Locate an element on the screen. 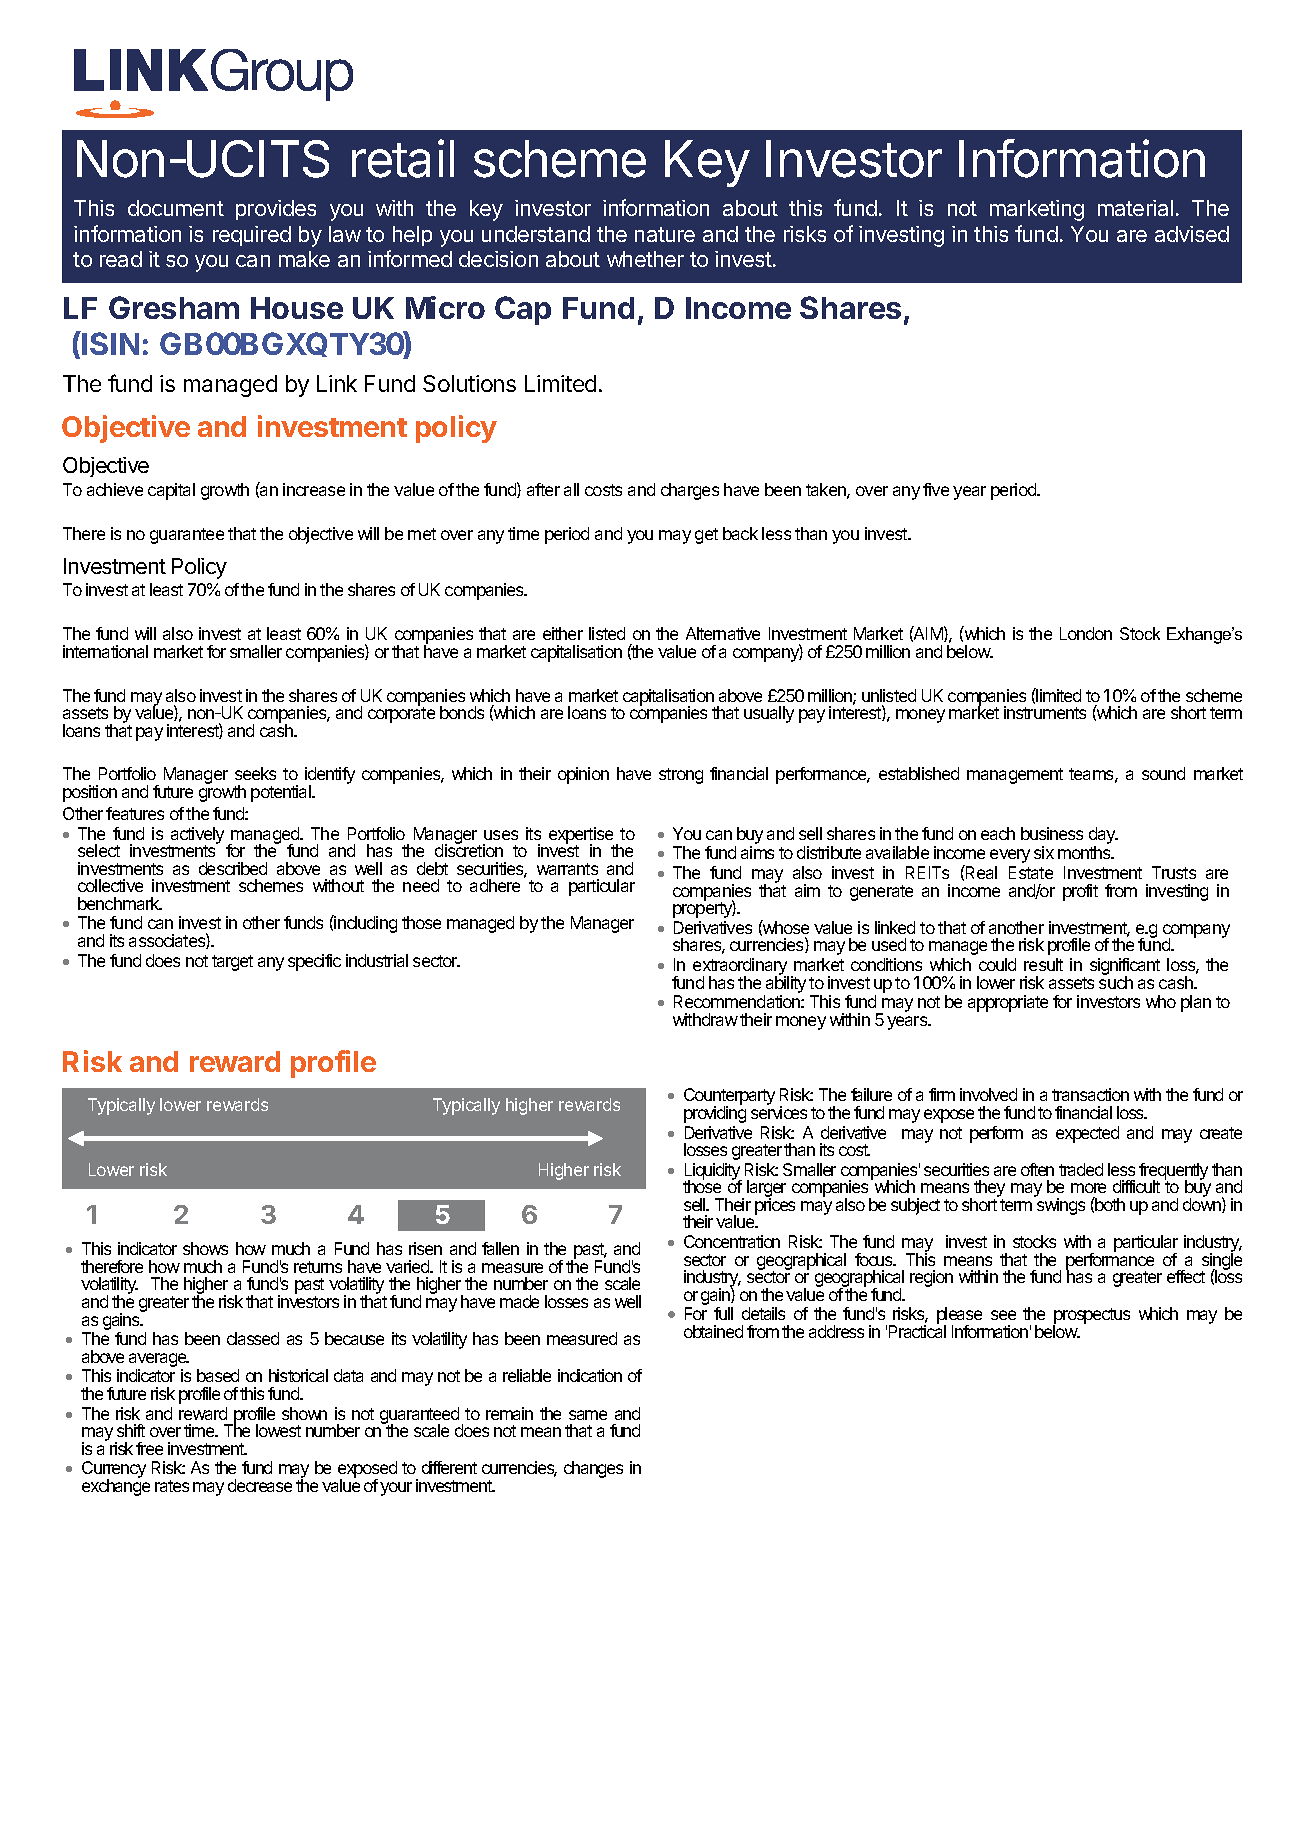  lowest is located at coordinates (278, 1430).
